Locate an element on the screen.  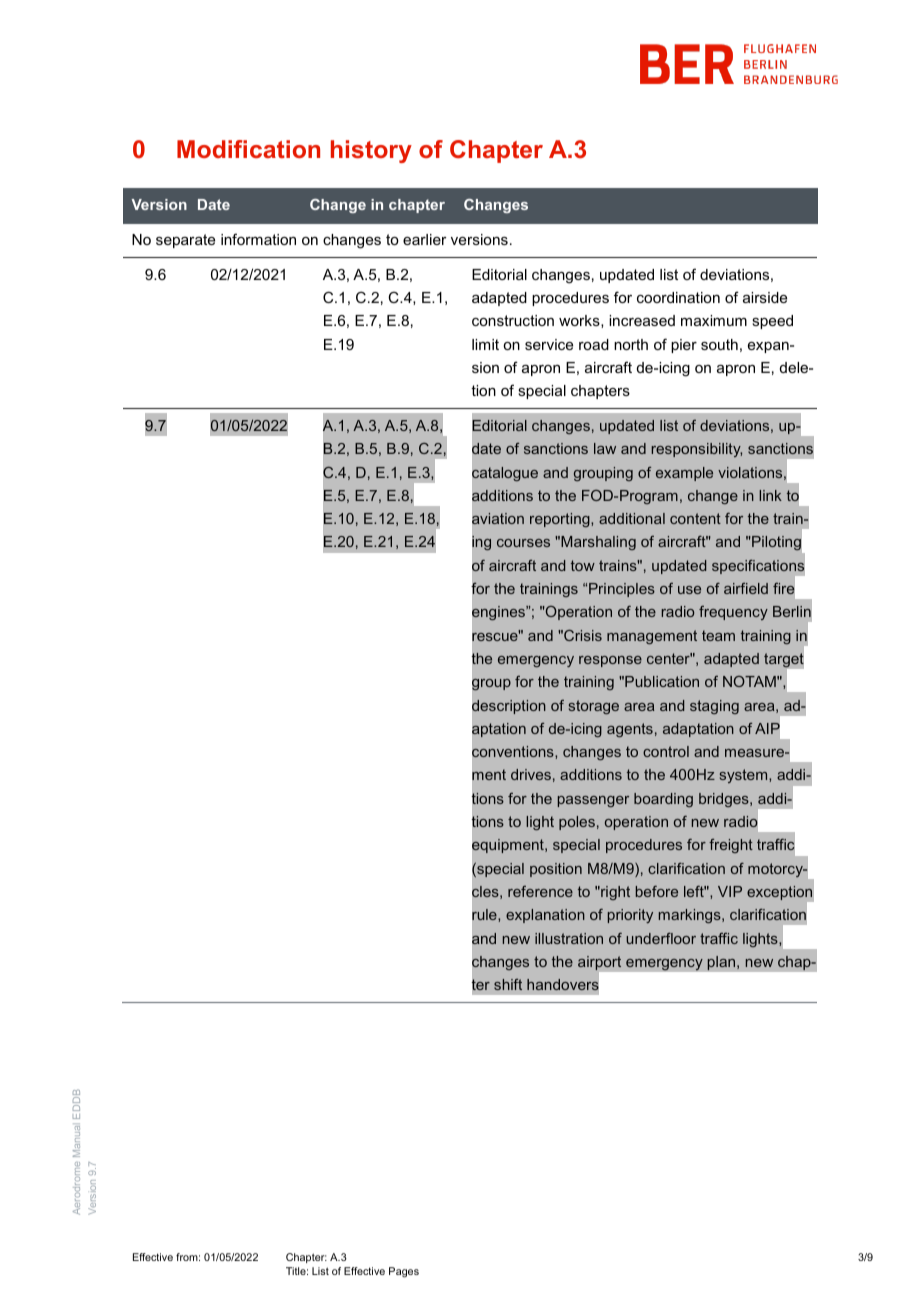
storage is located at coordinates (594, 707).
